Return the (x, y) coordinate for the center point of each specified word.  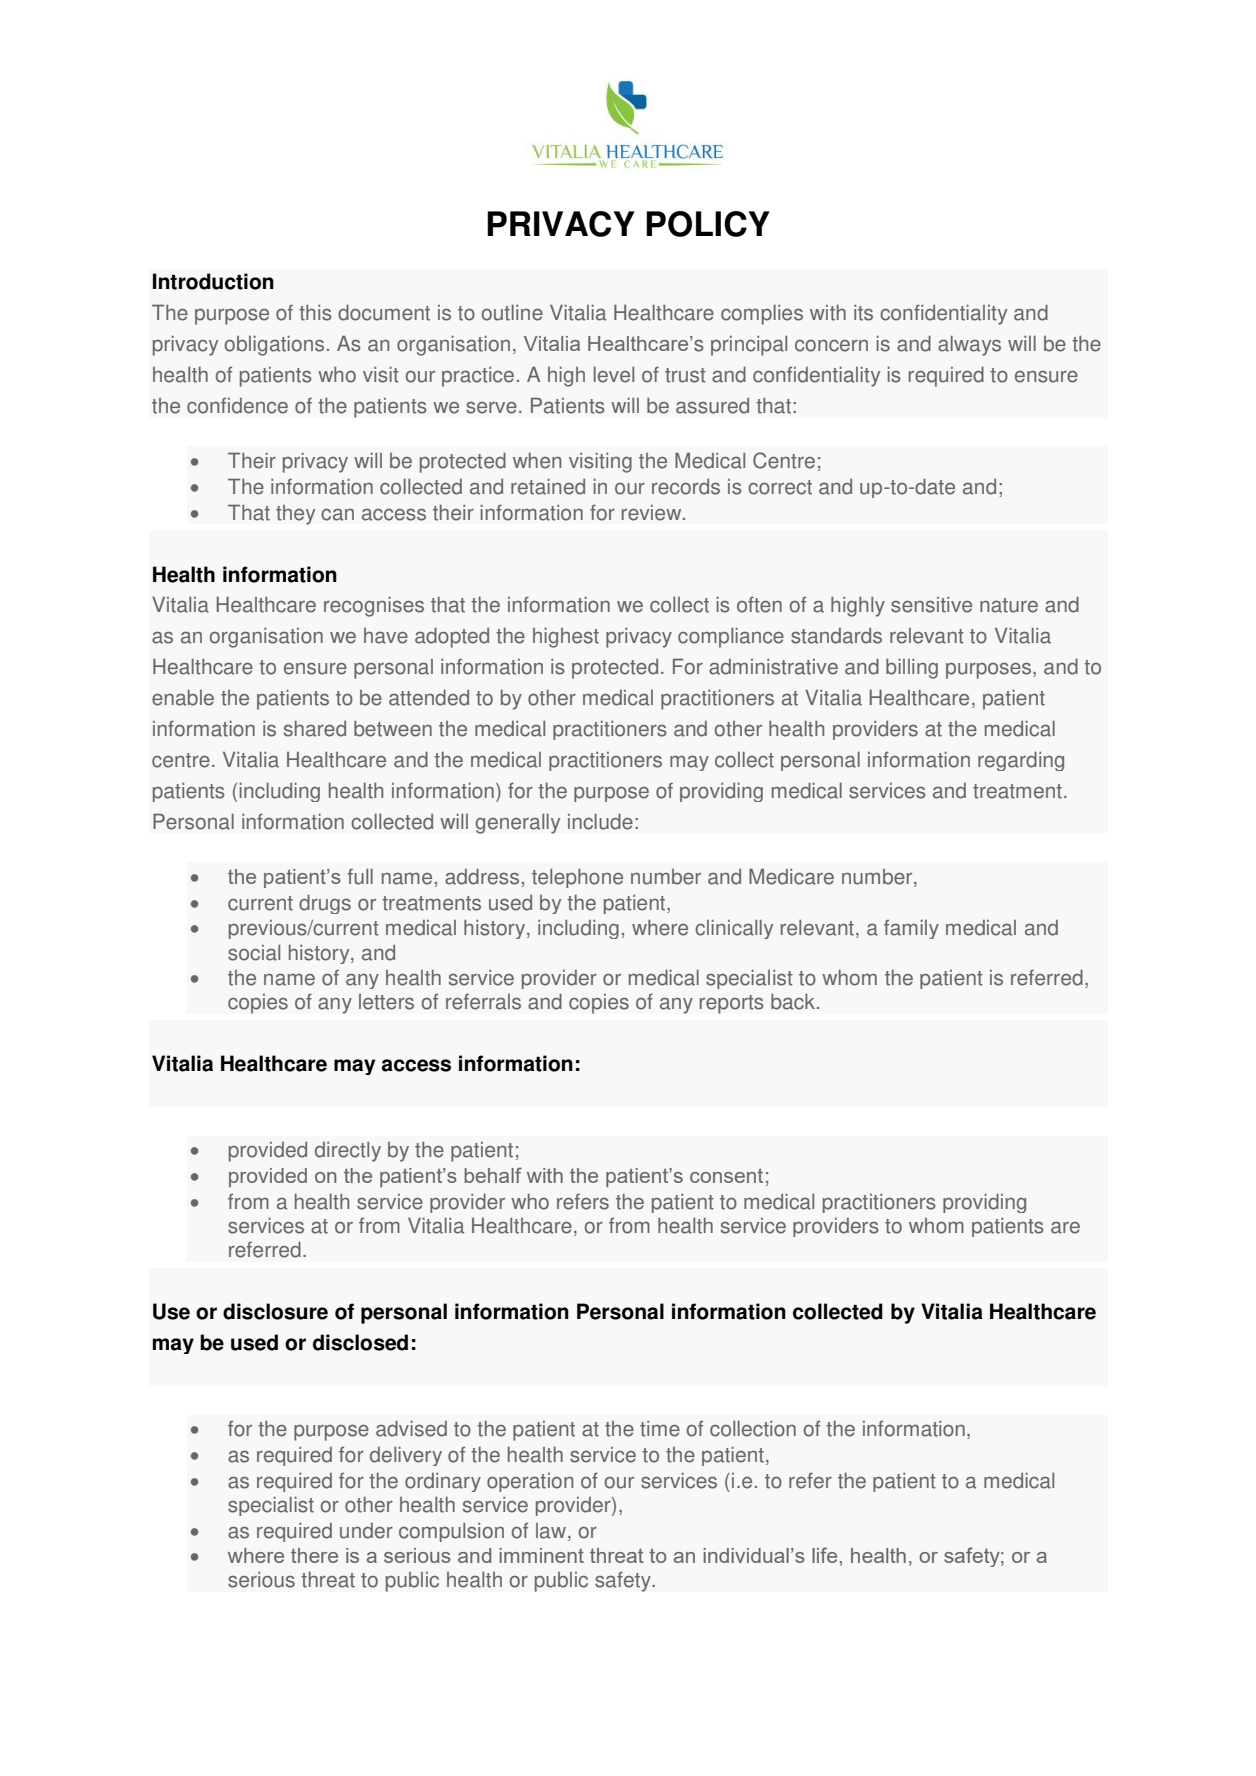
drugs (325, 904)
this (315, 313)
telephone (577, 878)
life (824, 1555)
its (863, 313)
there (314, 1555)
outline (512, 312)
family (911, 929)
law (552, 1531)
